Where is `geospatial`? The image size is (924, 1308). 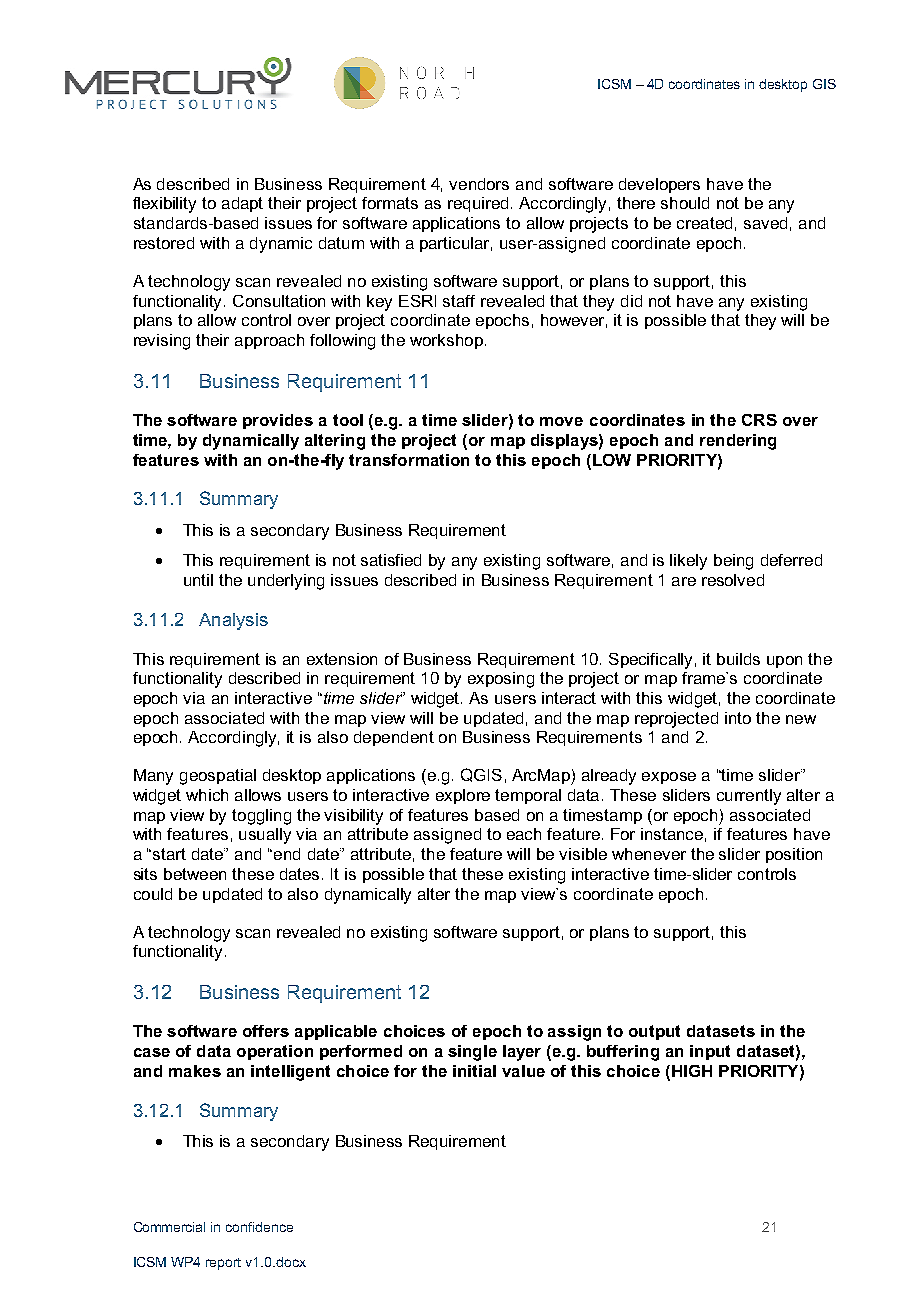
geospatial is located at coordinates (218, 777).
